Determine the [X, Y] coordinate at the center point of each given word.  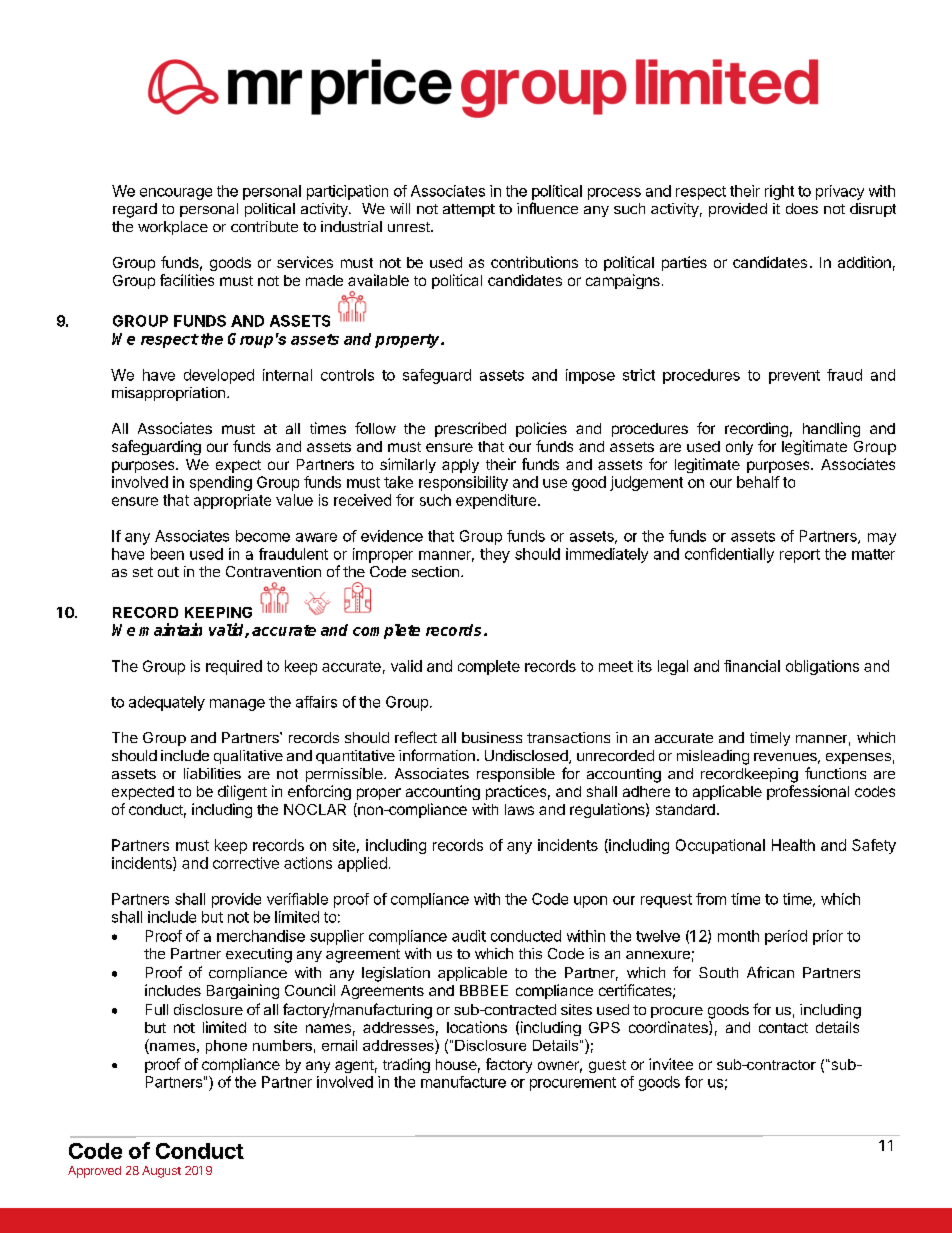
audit [469, 936]
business [492, 737]
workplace [173, 228]
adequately [167, 703]
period [786, 937]
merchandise [261, 936]
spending [221, 483]
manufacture [463, 1082]
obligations [822, 667]
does [802, 208]
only [739, 448]
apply [460, 466]
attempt [469, 210]
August [161, 1172]
